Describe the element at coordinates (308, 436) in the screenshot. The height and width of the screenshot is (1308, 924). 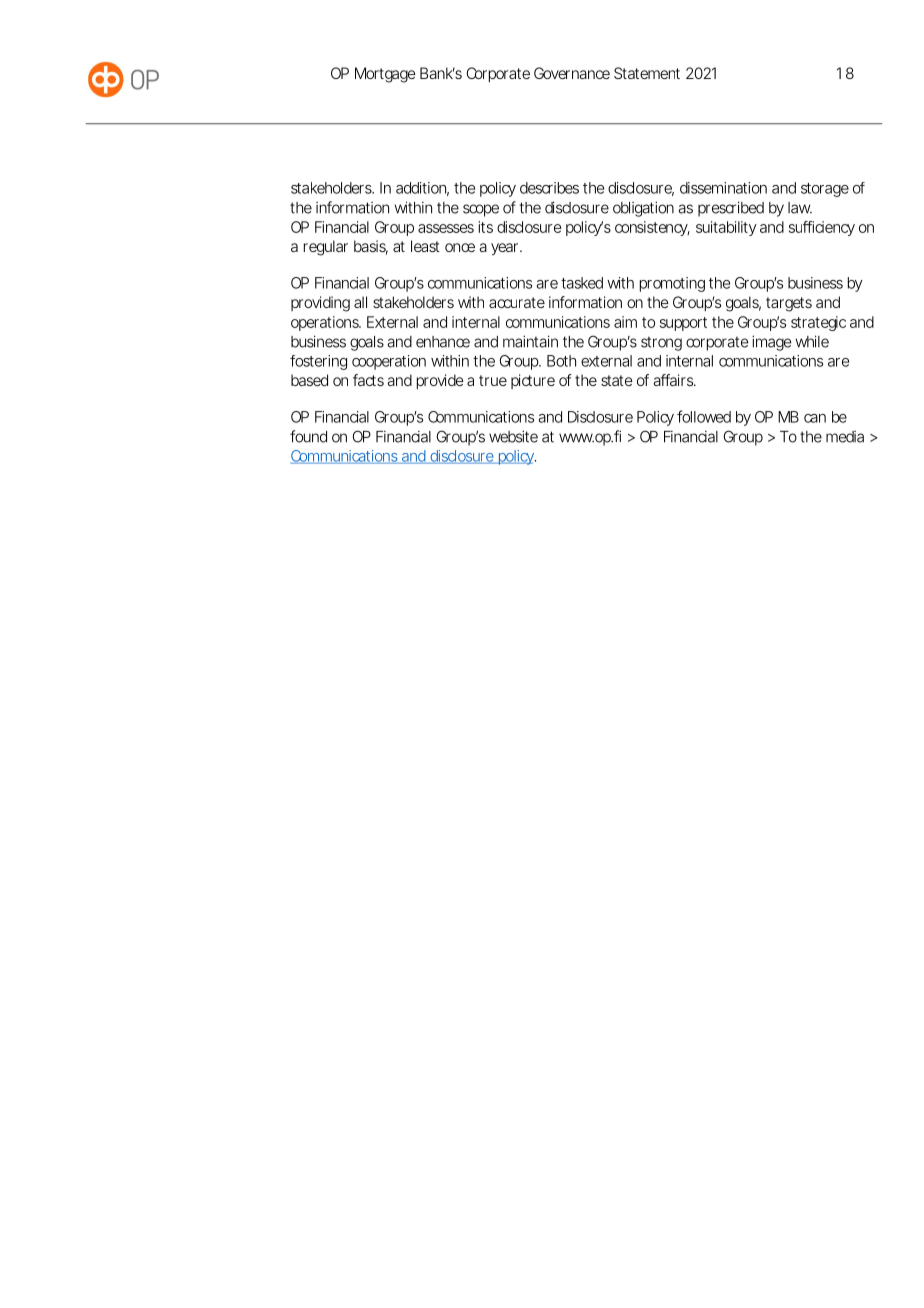
I see `found` at that location.
